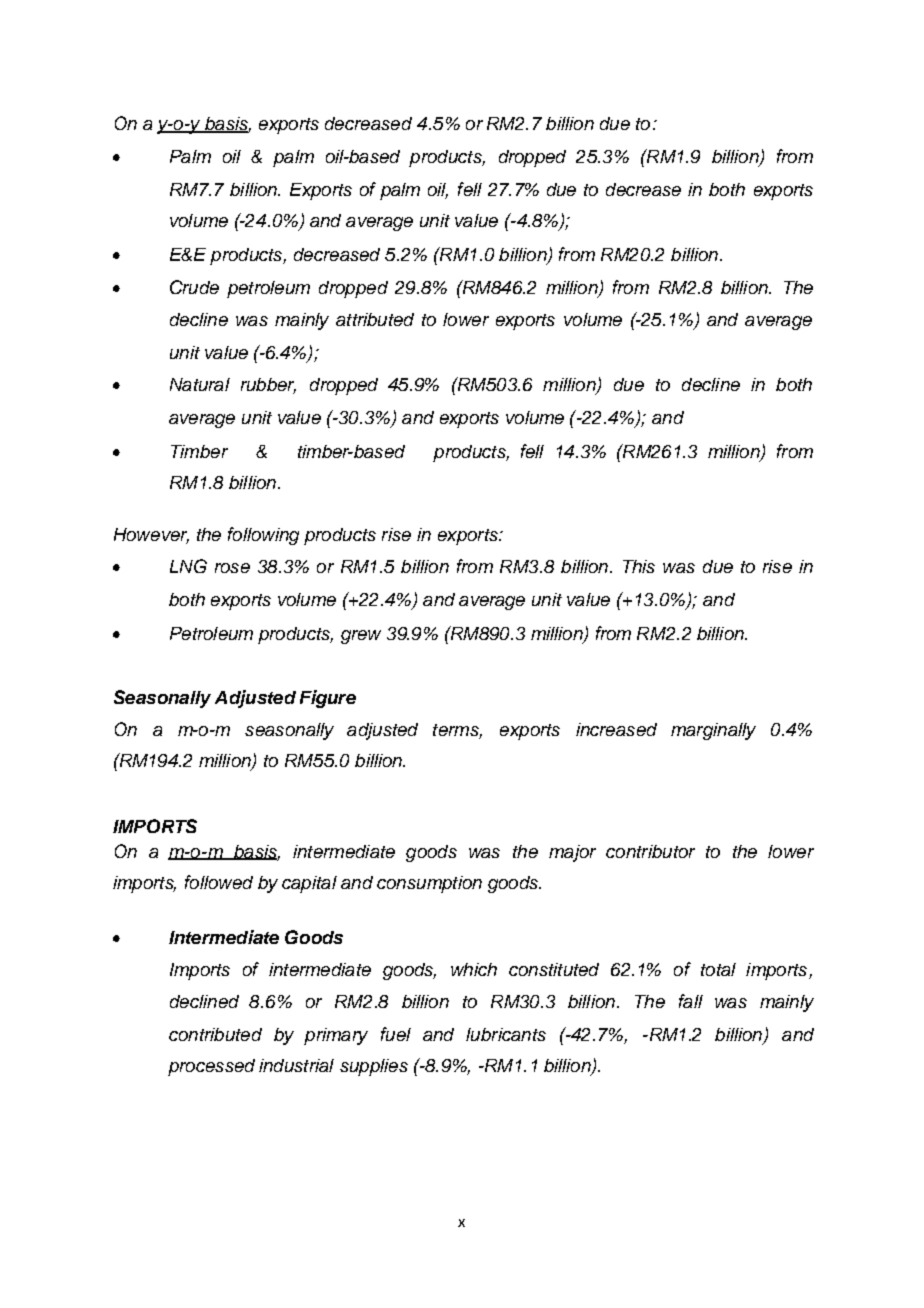  I want to click on attributed, so click(375, 319).
